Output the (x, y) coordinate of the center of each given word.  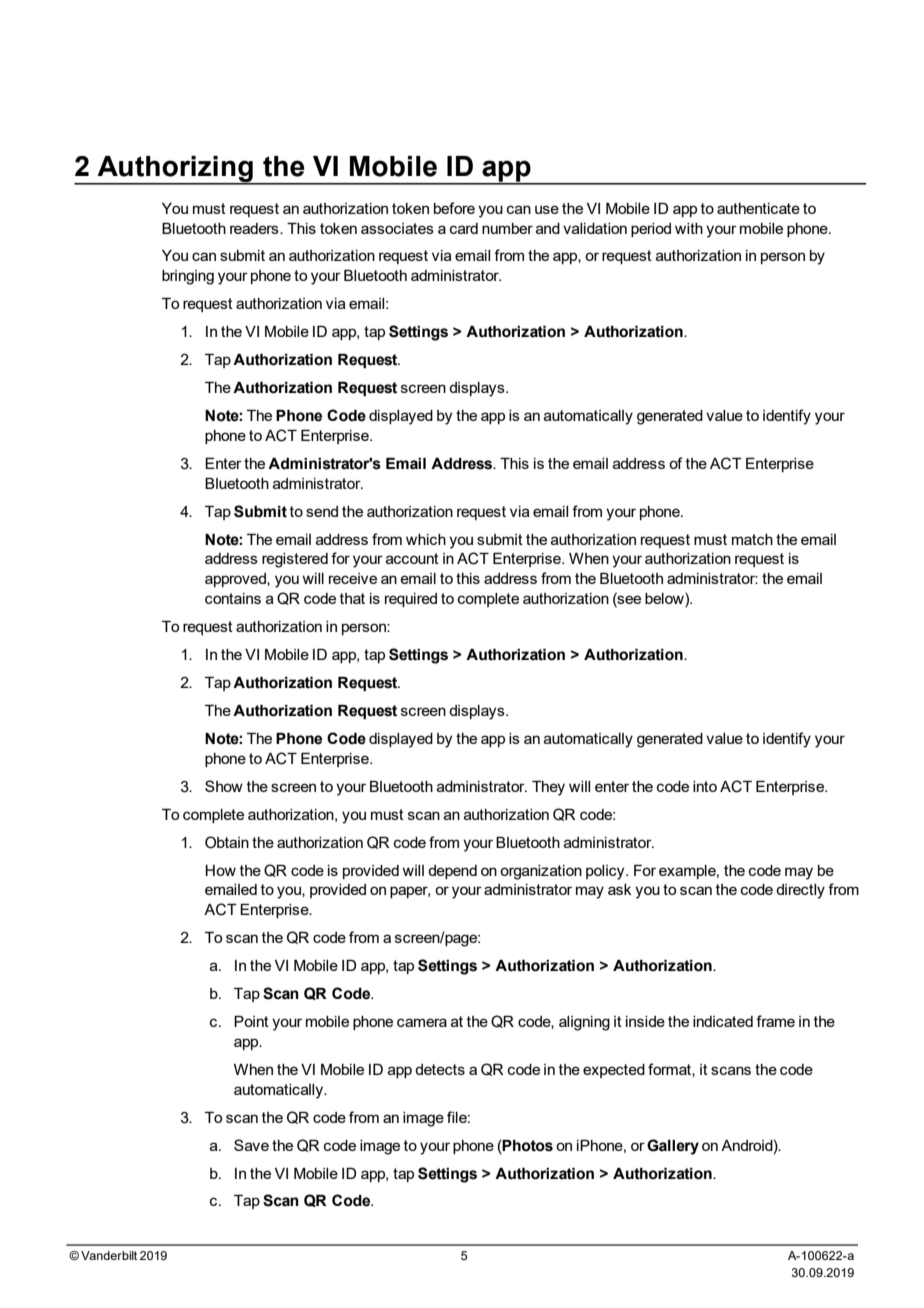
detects (440, 1069)
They (548, 788)
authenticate (758, 208)
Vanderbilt (109, 1255)
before (454, 208)
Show (224, 786)
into (705, 786)
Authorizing (175, 170)
